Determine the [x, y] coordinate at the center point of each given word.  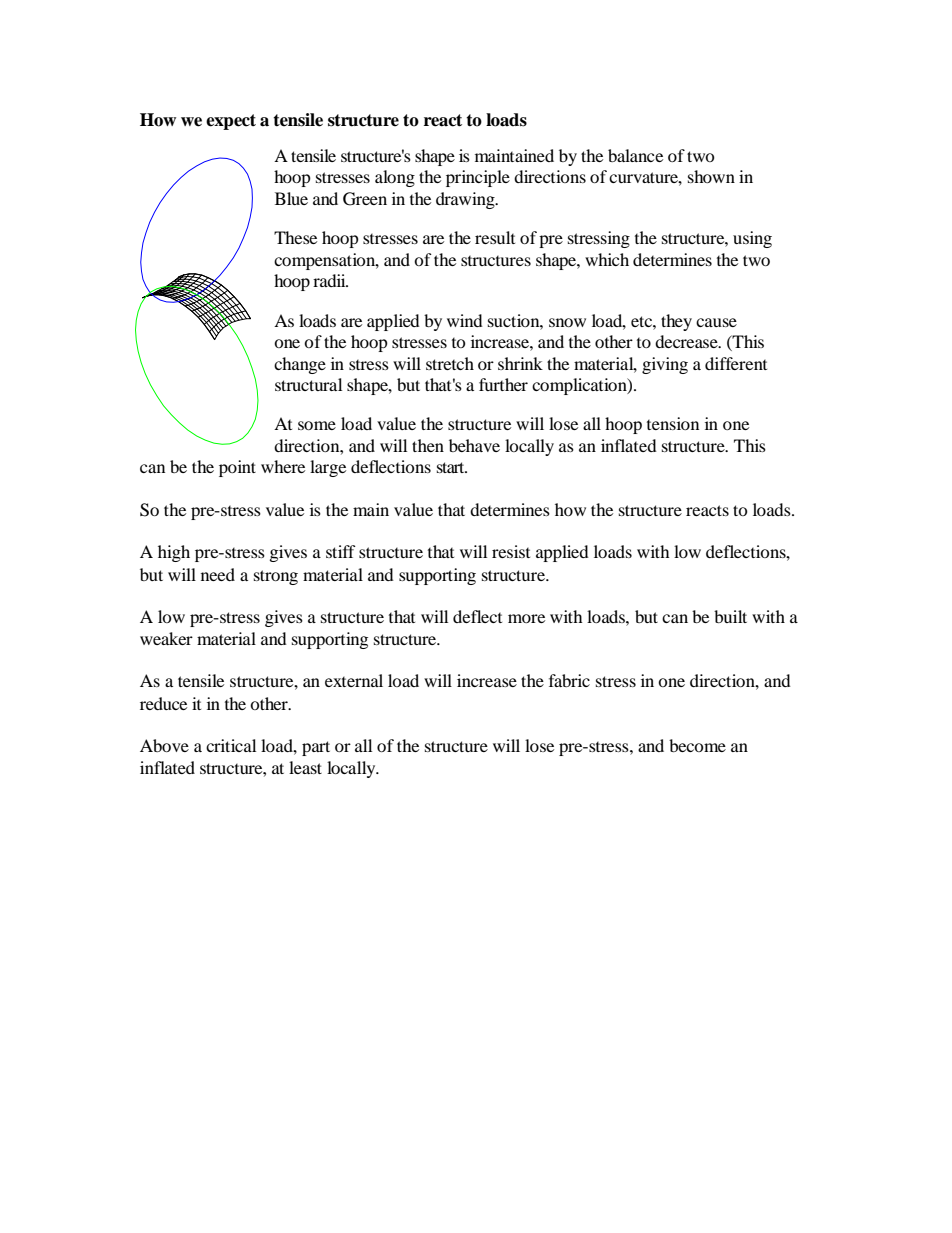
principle [478, 178]
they [676, 322]
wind [465, 320]
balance [635, 155]
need [218, 574]
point [237, 468]
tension [673, 423]
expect [231, 122]
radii [330, 280]
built [730, 616]
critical [231, 745]
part [316, 748]
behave [474, 445]
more [526, 618]
